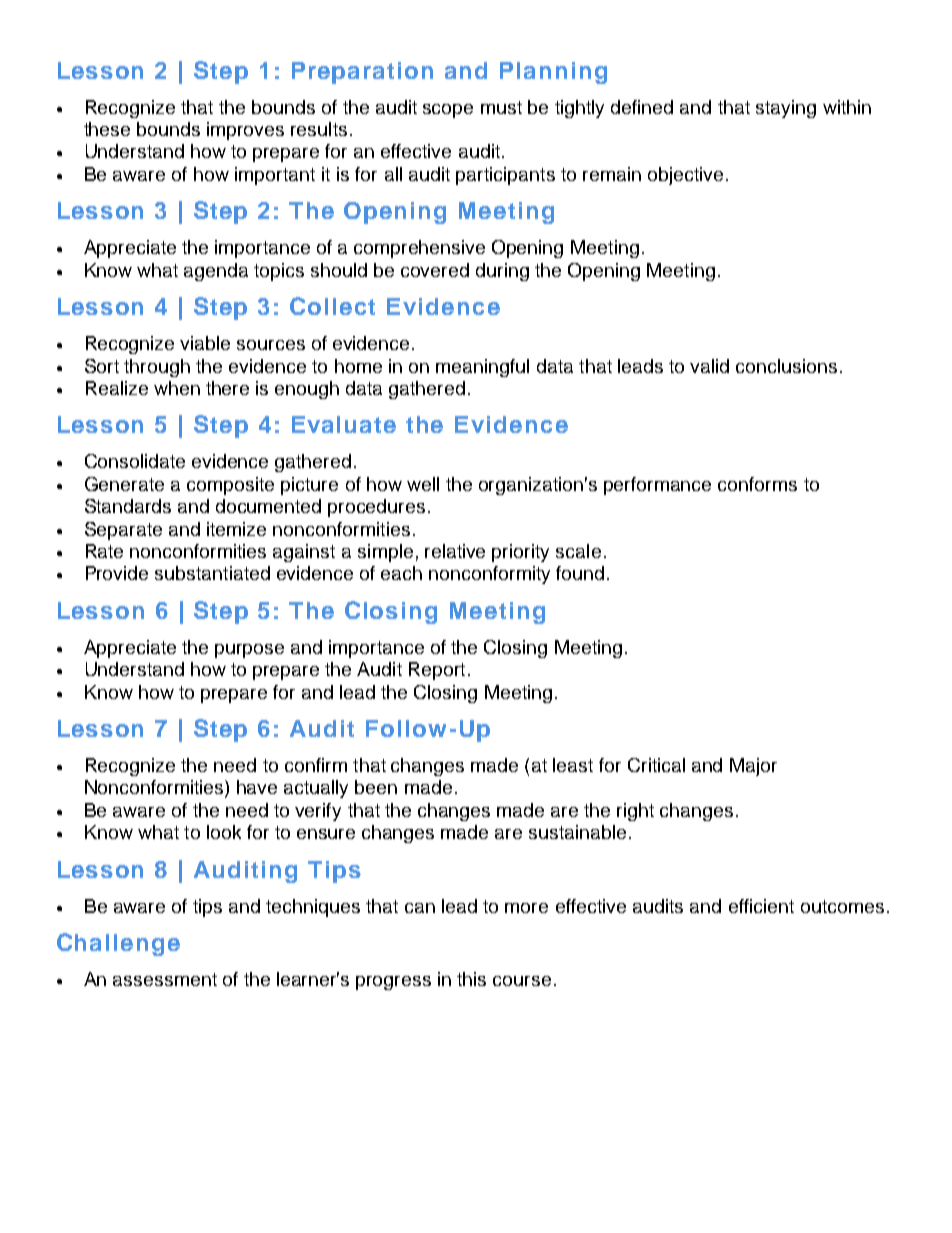 This screenshot has height=1233, width=952. What do you see at coordinates (757, 484) in the screenshot?
I see `conforms` at bounding box center [757, 484].
